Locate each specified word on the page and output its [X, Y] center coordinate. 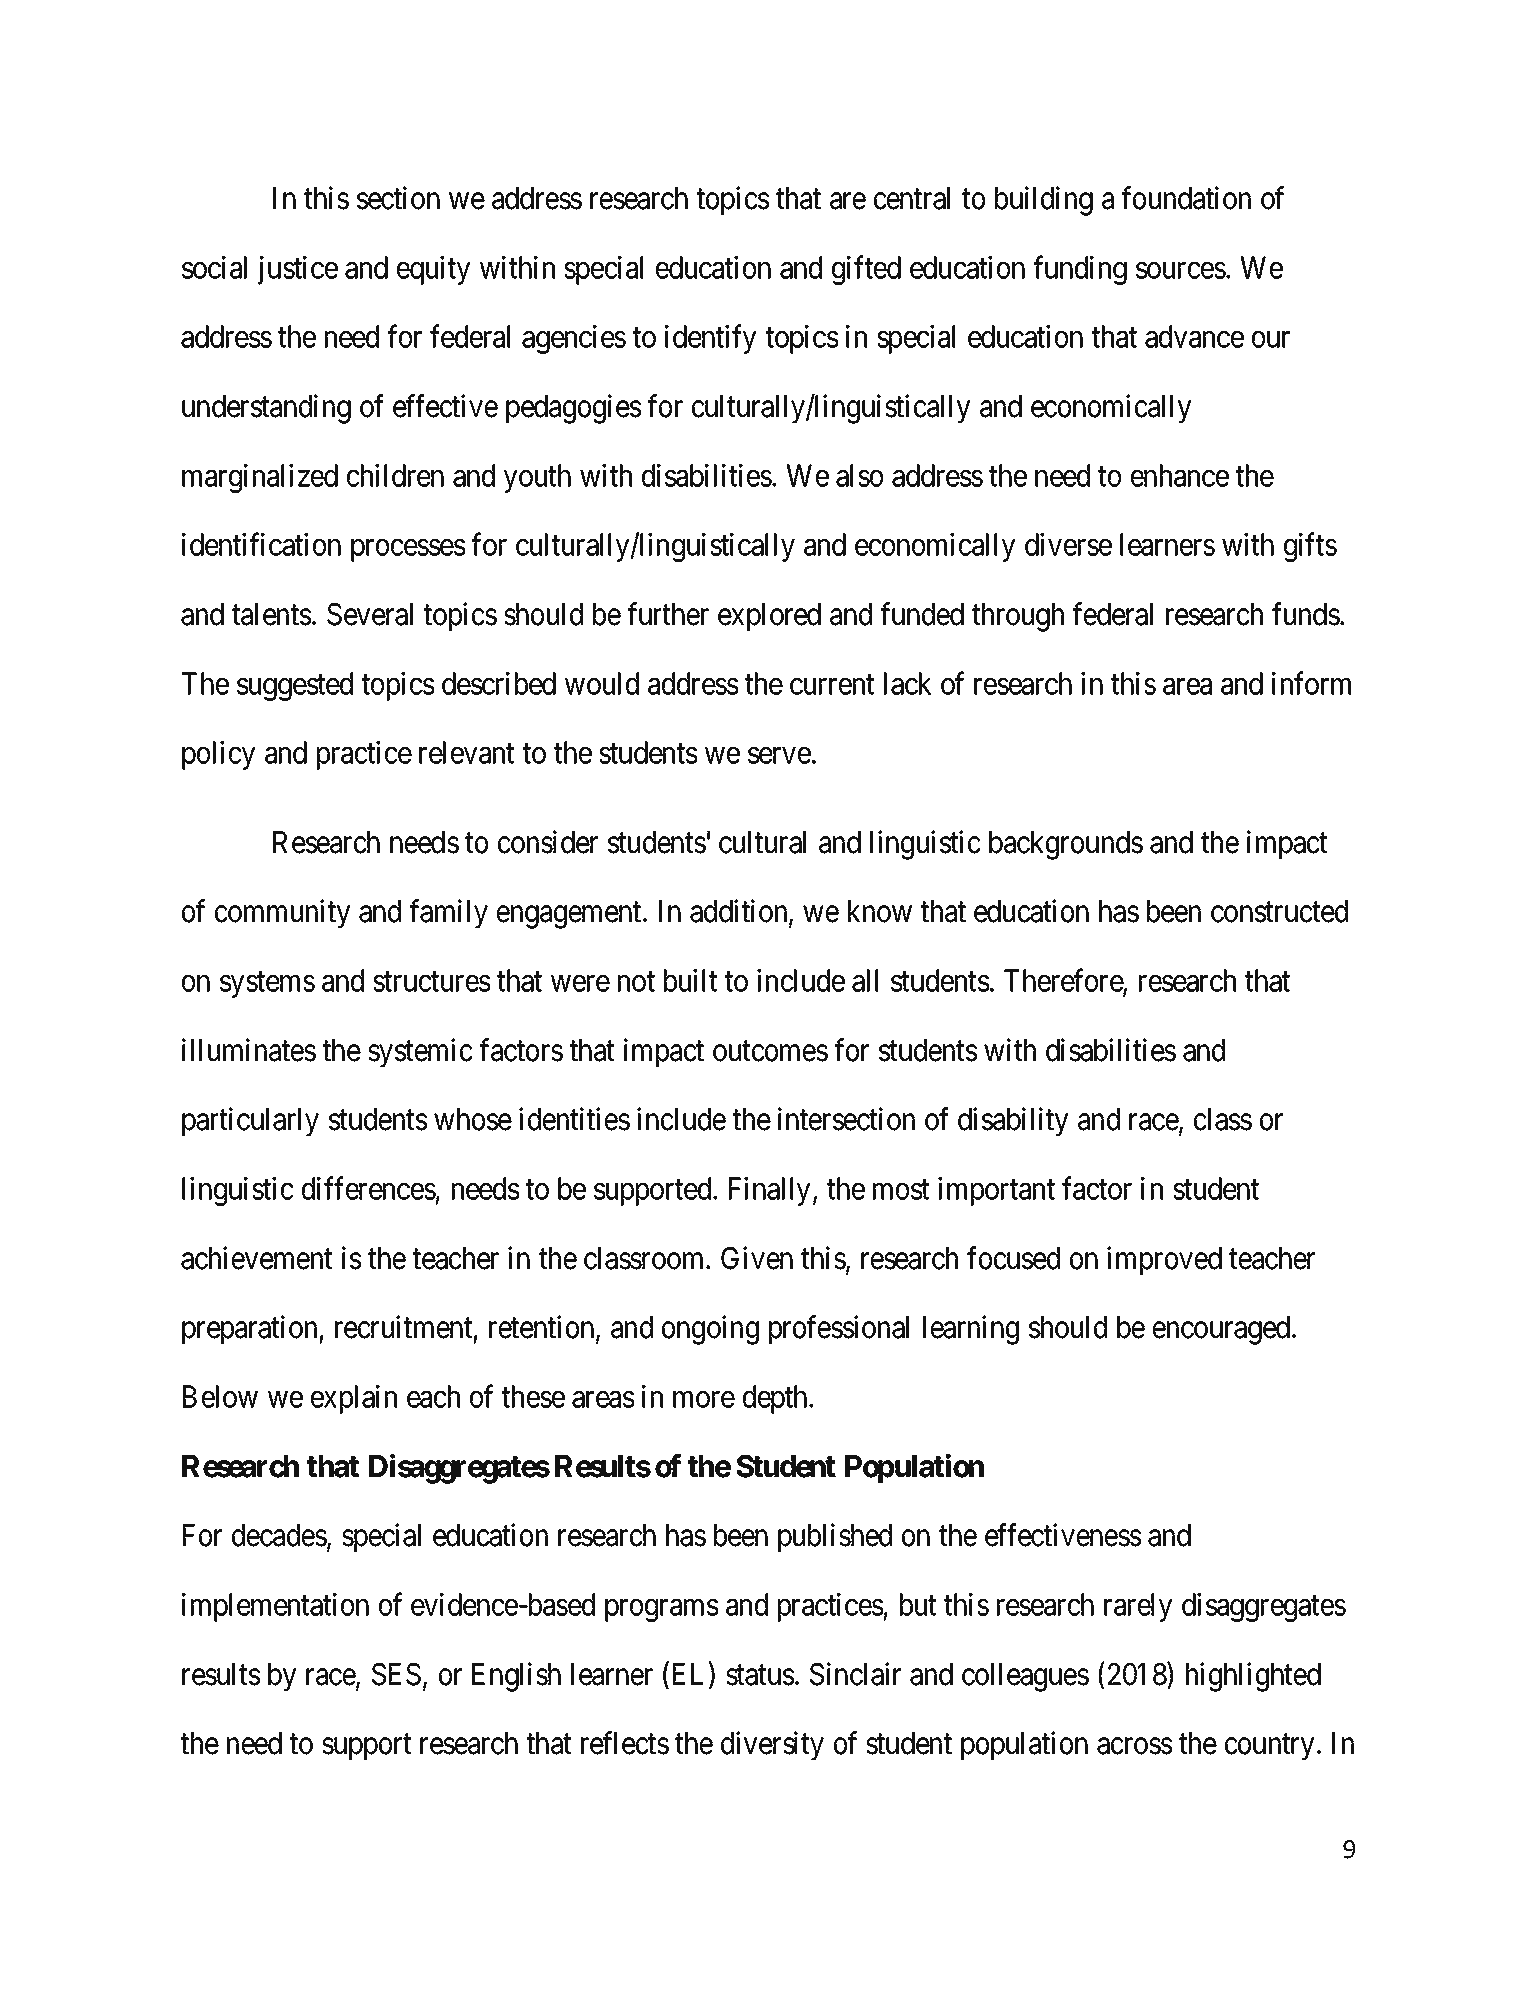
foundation [1186, 198]
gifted [866, 270]
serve [779, 756]
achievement [256, 1258]
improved [1164, 1260]
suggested [295, 686]
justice [298, 270]
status [760, 1675]
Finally [770, 1191]
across [1135, 1746]
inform [1311, 683]
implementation [275, 1607]
